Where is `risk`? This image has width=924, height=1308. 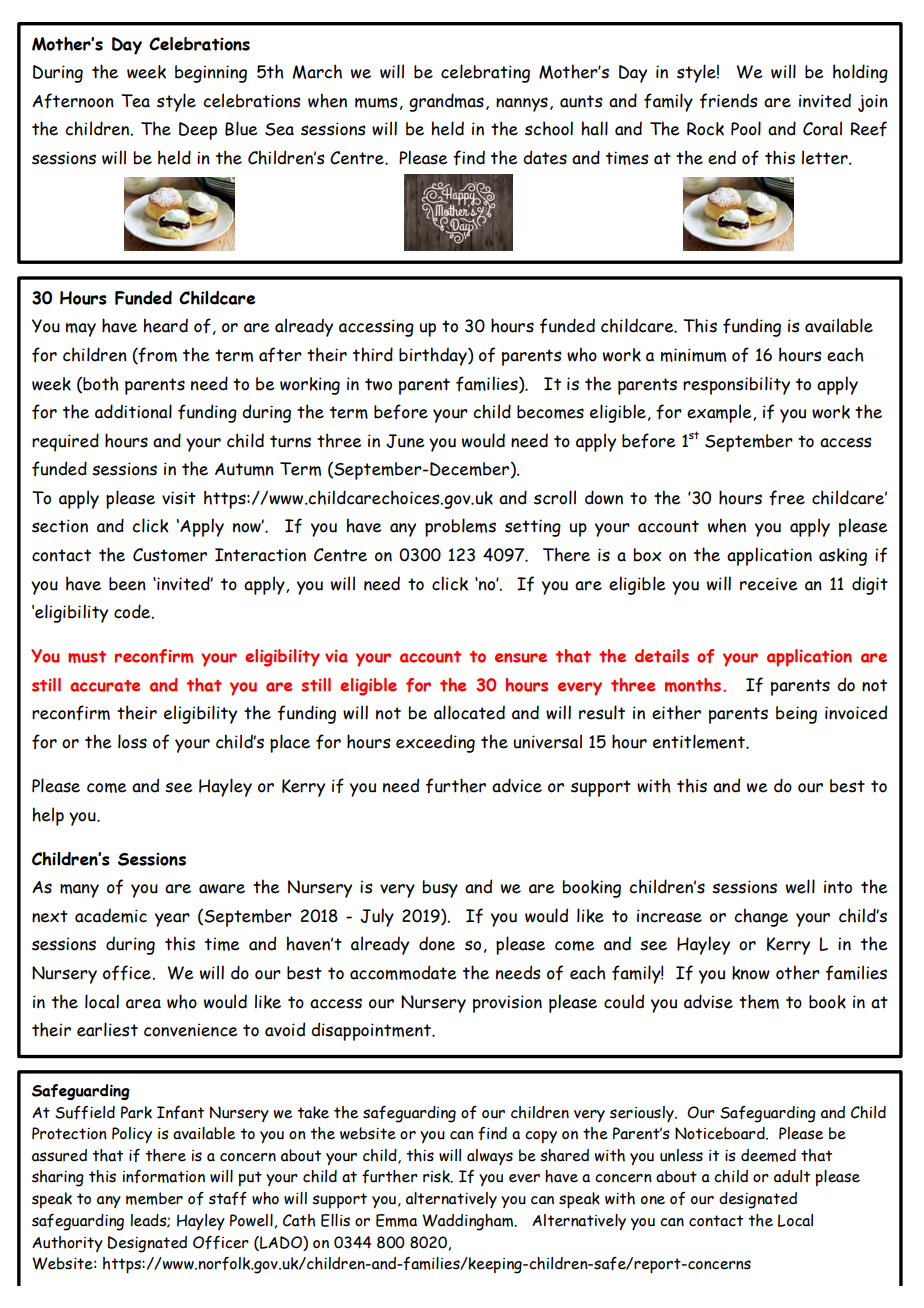 risk is located at coordinates (437, 1176).
